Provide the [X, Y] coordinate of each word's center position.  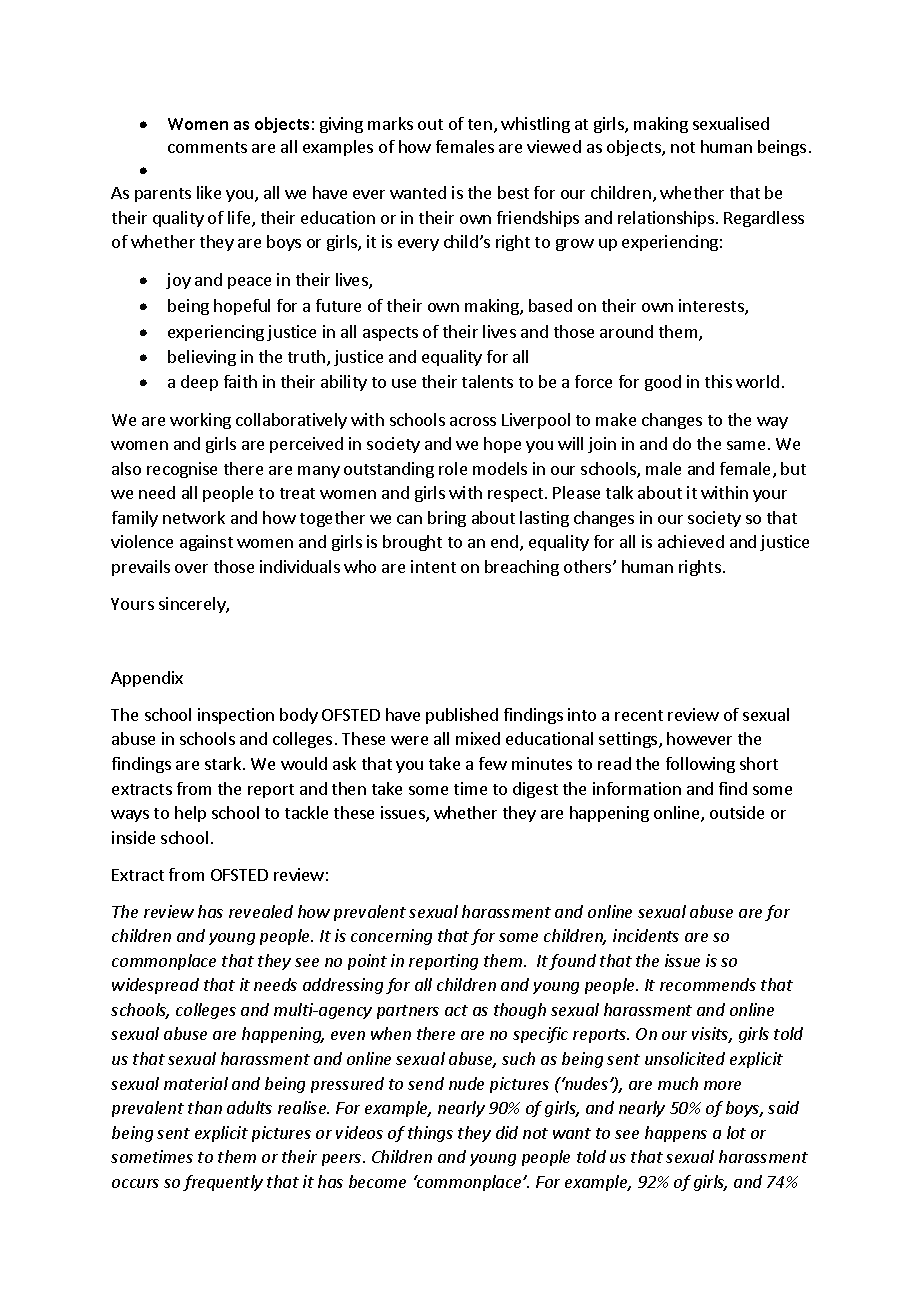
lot [736, 1132]
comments [207, 147]
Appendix [147, 679]
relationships [666, 219]
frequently [223, 1183]
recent [639, 715]
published [462, 716]
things [430, 1134]
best [513, 192]
